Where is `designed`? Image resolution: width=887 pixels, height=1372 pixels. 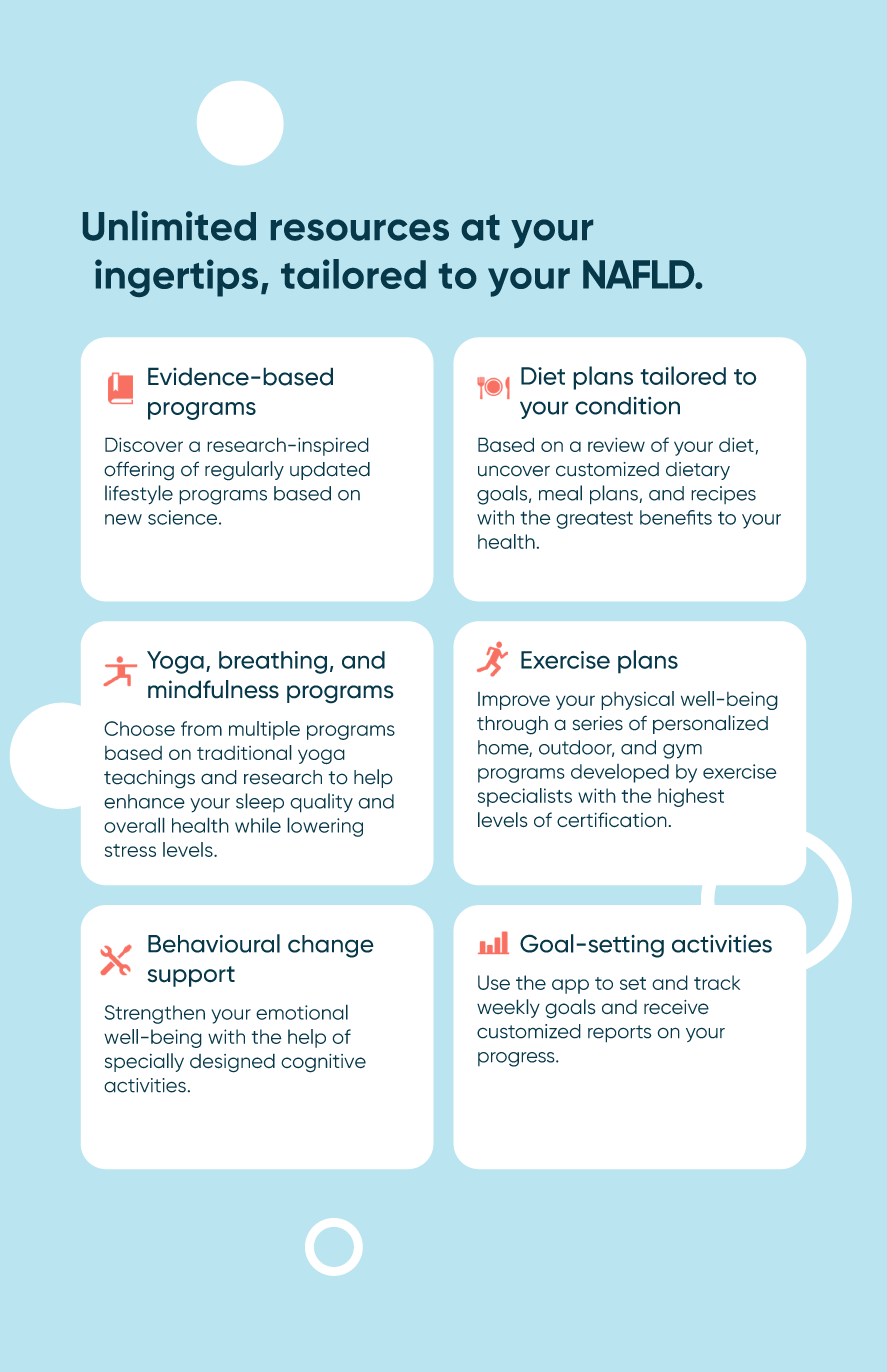
designed is located at coordinates (232, 1063).
